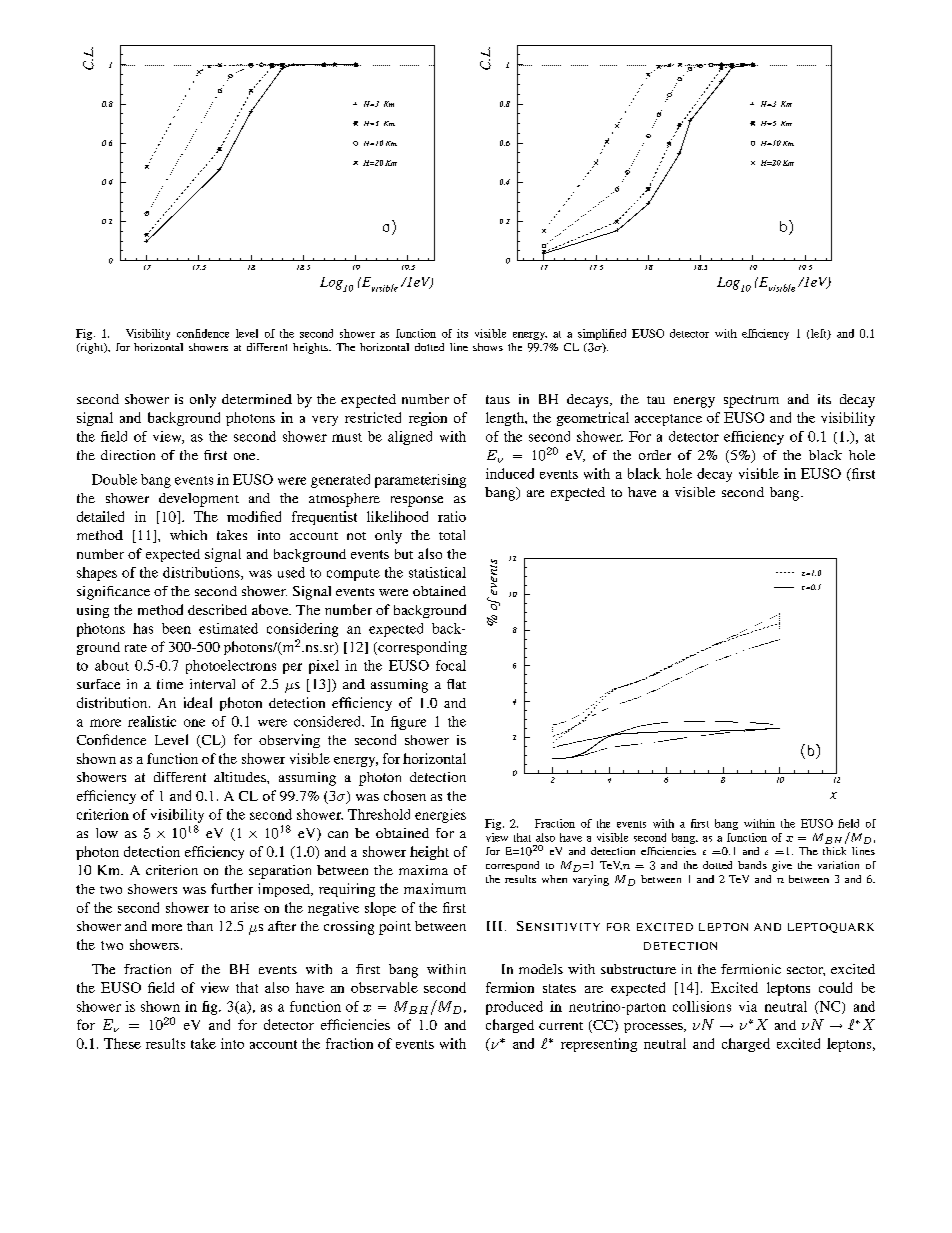 This screenshot has height=1233, width=952. Describe the element at coordinates (217, 609) in the screenshot. I see `described` at that location.
